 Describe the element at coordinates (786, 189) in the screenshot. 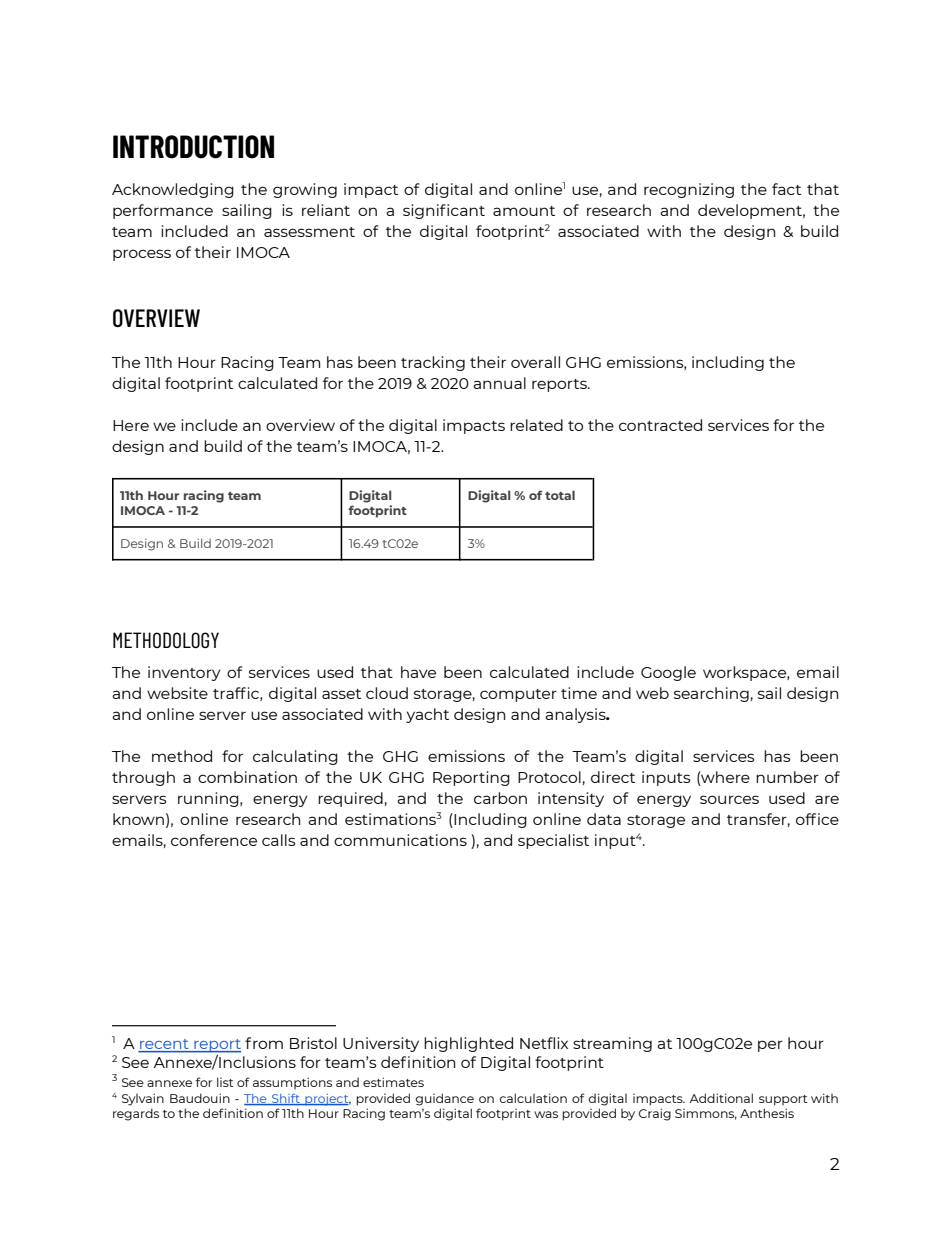

I see `fact` at that location.
